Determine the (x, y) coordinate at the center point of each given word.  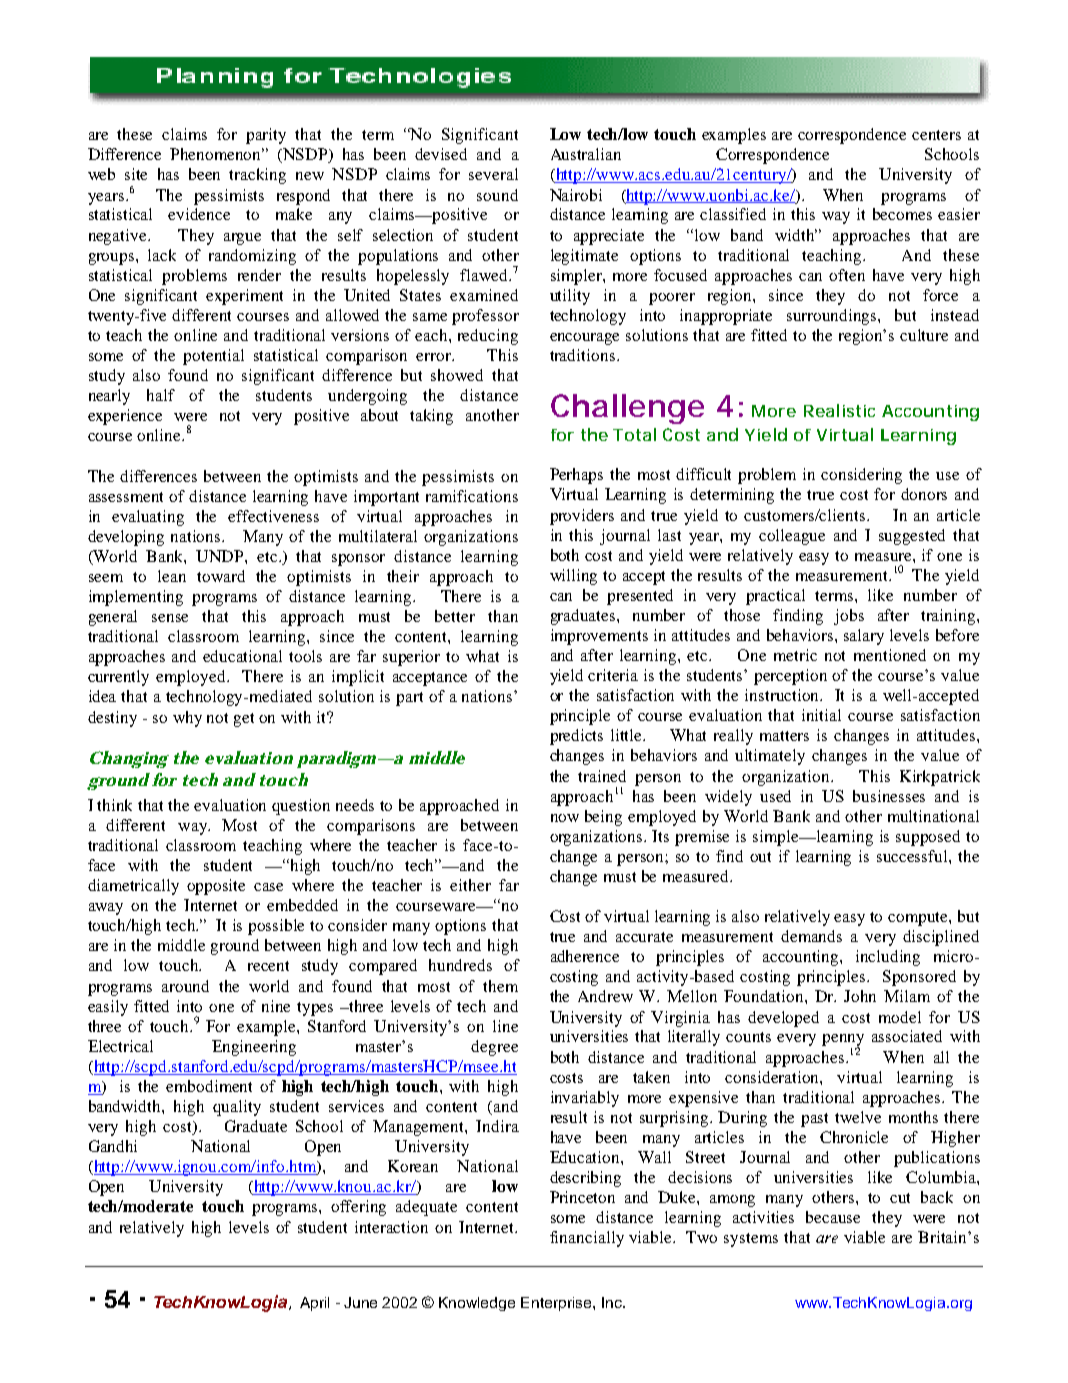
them (500, 986)
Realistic (839, 410)
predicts (576, 737)
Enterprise (557, 1304)
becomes (902, 214)
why (187, 719)
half (161, 395)
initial (821, 715)
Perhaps (576, 476)
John (860, 996)
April (314, 1304)
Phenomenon (217, 154)
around (185, 986)
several (493, 174)
